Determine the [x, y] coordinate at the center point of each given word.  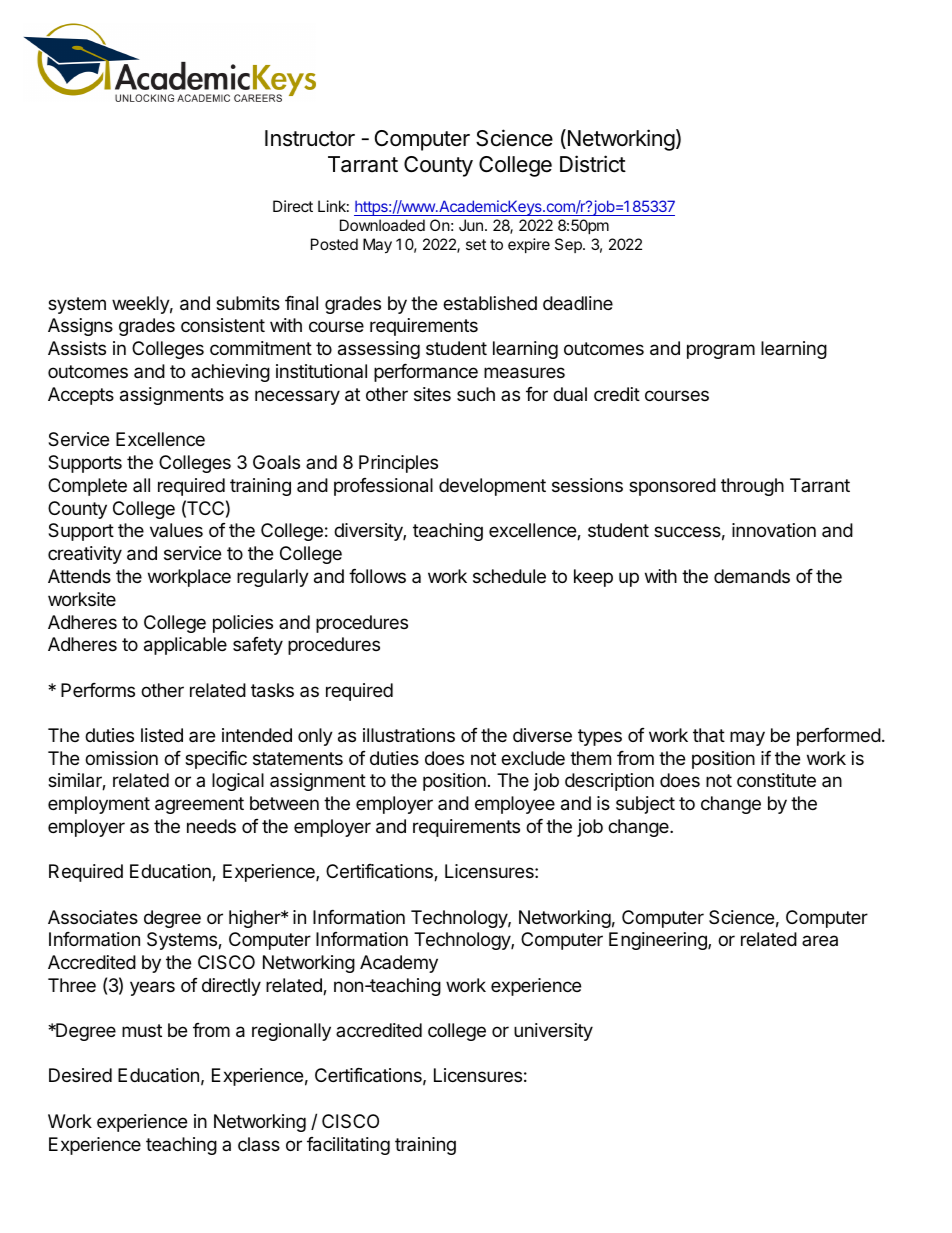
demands [752, 576]
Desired [80, 1075]
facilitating [348, 1146]
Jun [471, 225]
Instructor [310, 138]
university [553, 1032]
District [593, 164]
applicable [185, 646]
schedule [509, 576]
